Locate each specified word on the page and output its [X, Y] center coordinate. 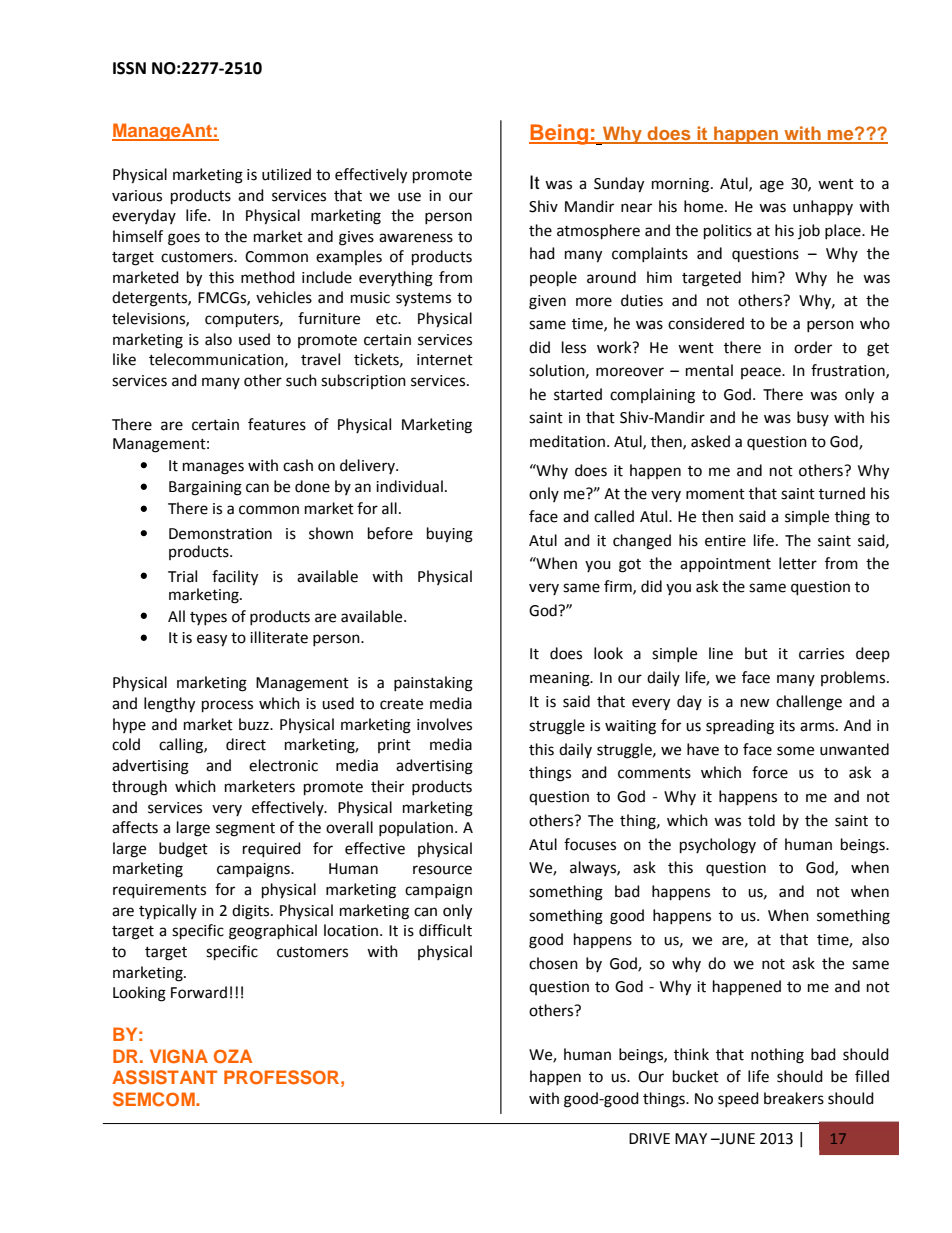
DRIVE [649, 1138]
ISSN [129, 68]
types [208, 618]
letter [798, 563]
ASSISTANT [164, 1077]
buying [450, 535]
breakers [794, 1098]
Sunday [619, 185]
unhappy [823, 208]
